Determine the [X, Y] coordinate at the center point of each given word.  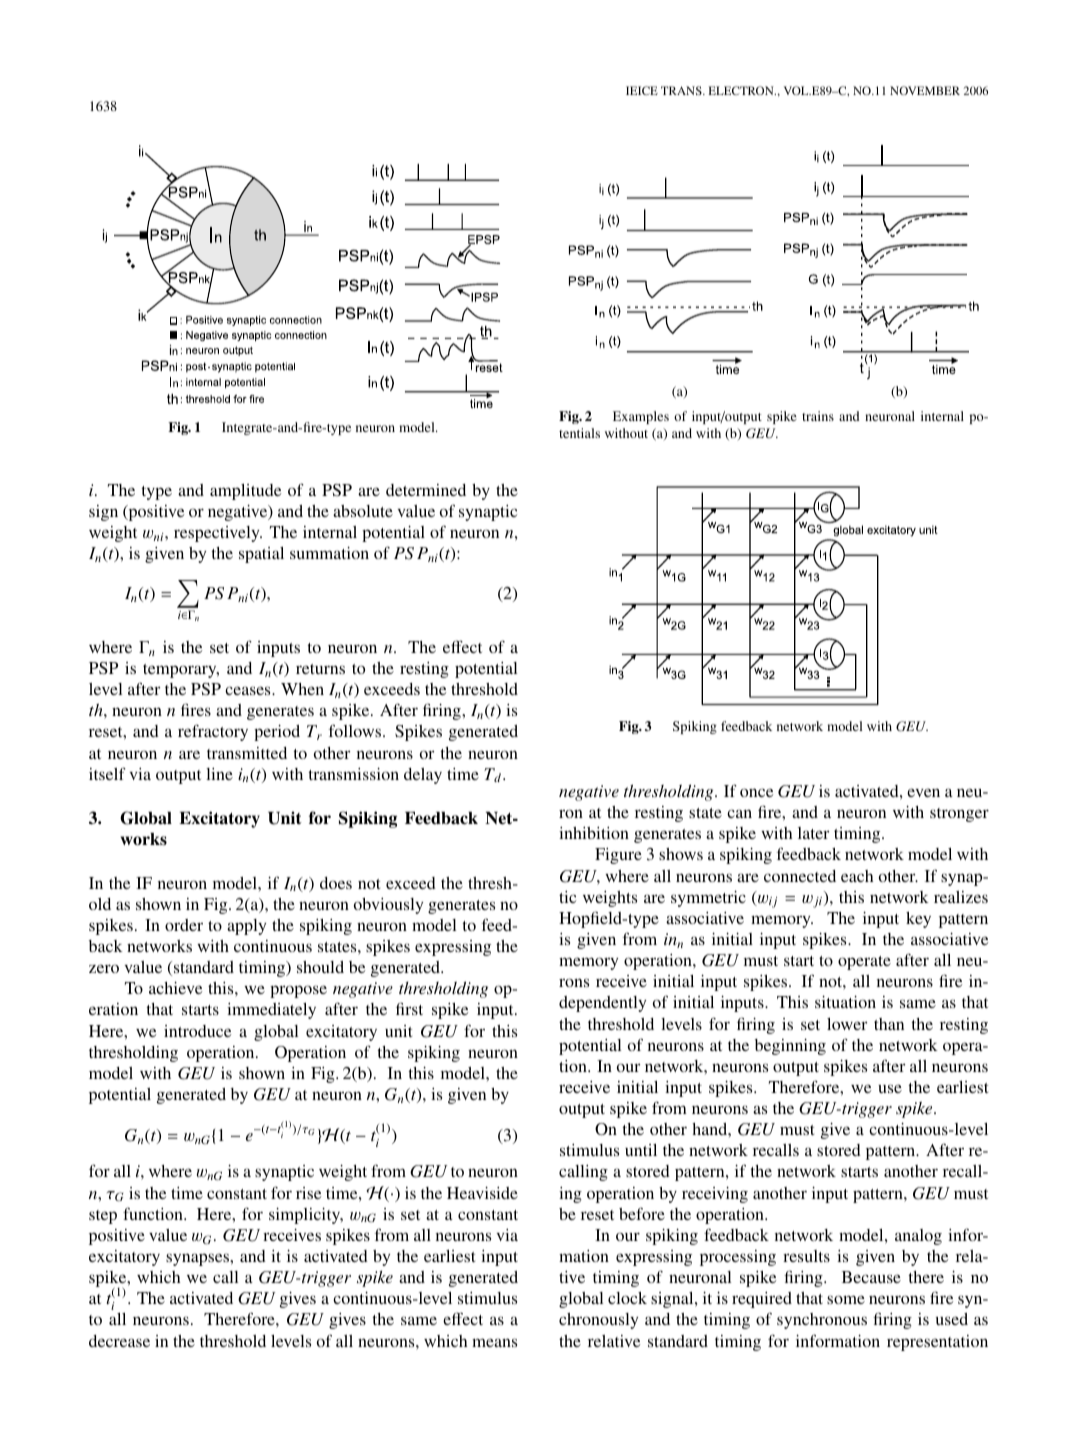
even [923, 792]
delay [423, 776]
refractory [213, 732]
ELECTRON [742, 90]
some [846, 1299]
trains [818, 416]
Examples [641, 417]
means [494, 1342]
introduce [197, 1031]
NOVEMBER [925, 90]
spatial [261, 555]
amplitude [245, 492]
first [409, 1008]
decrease [119, 1341]
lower [847, 1024]
